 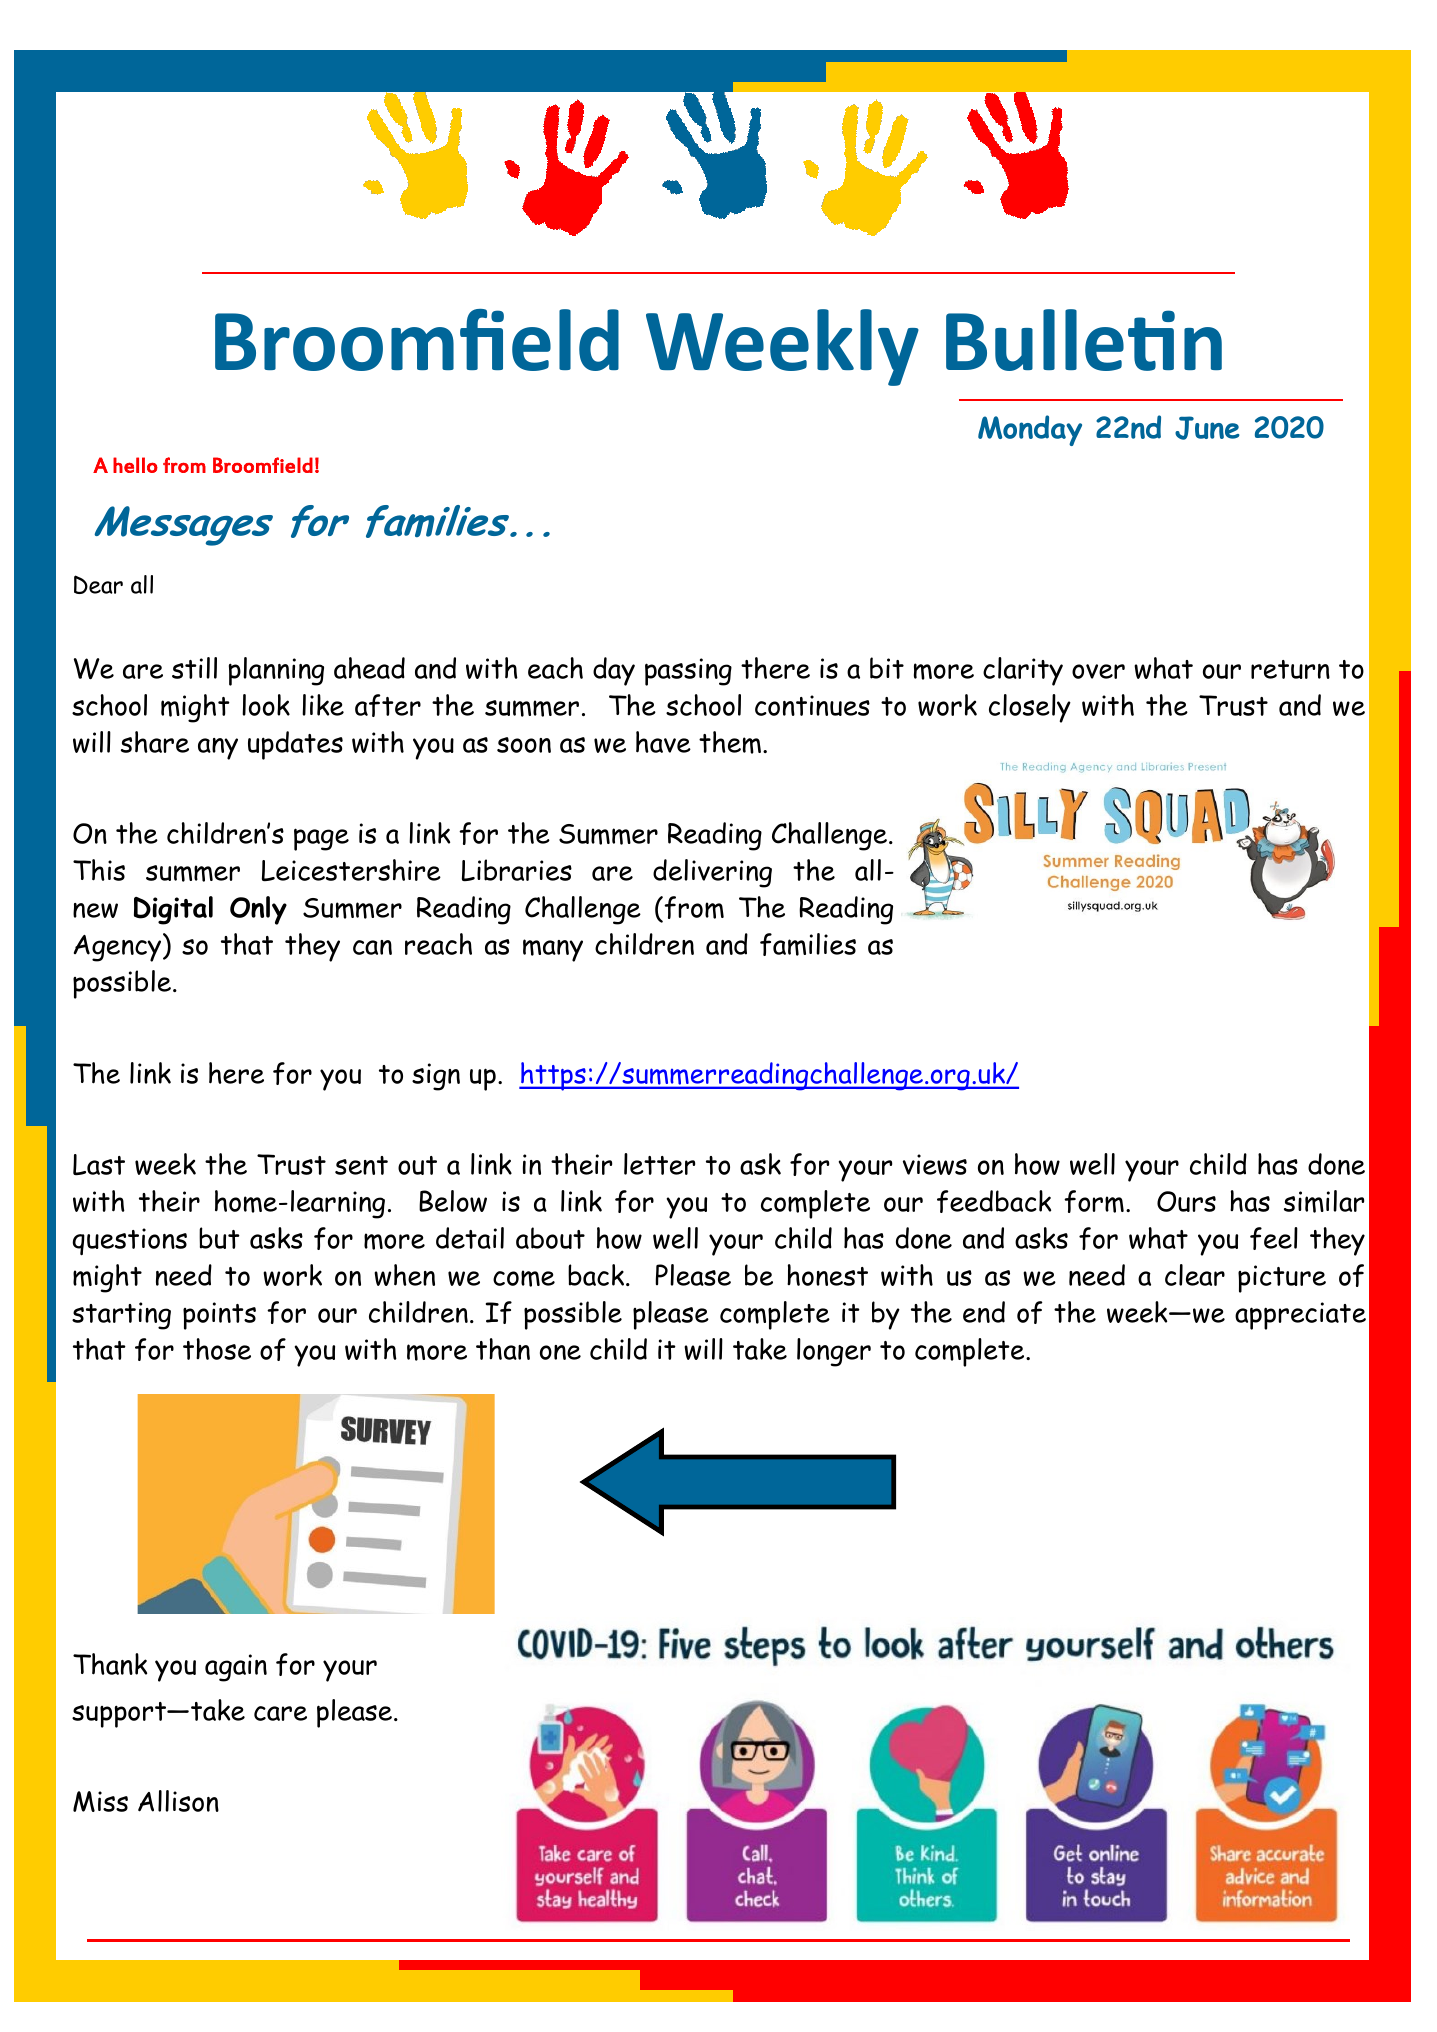 I want to click on those, so click(x=217, y=1349).
